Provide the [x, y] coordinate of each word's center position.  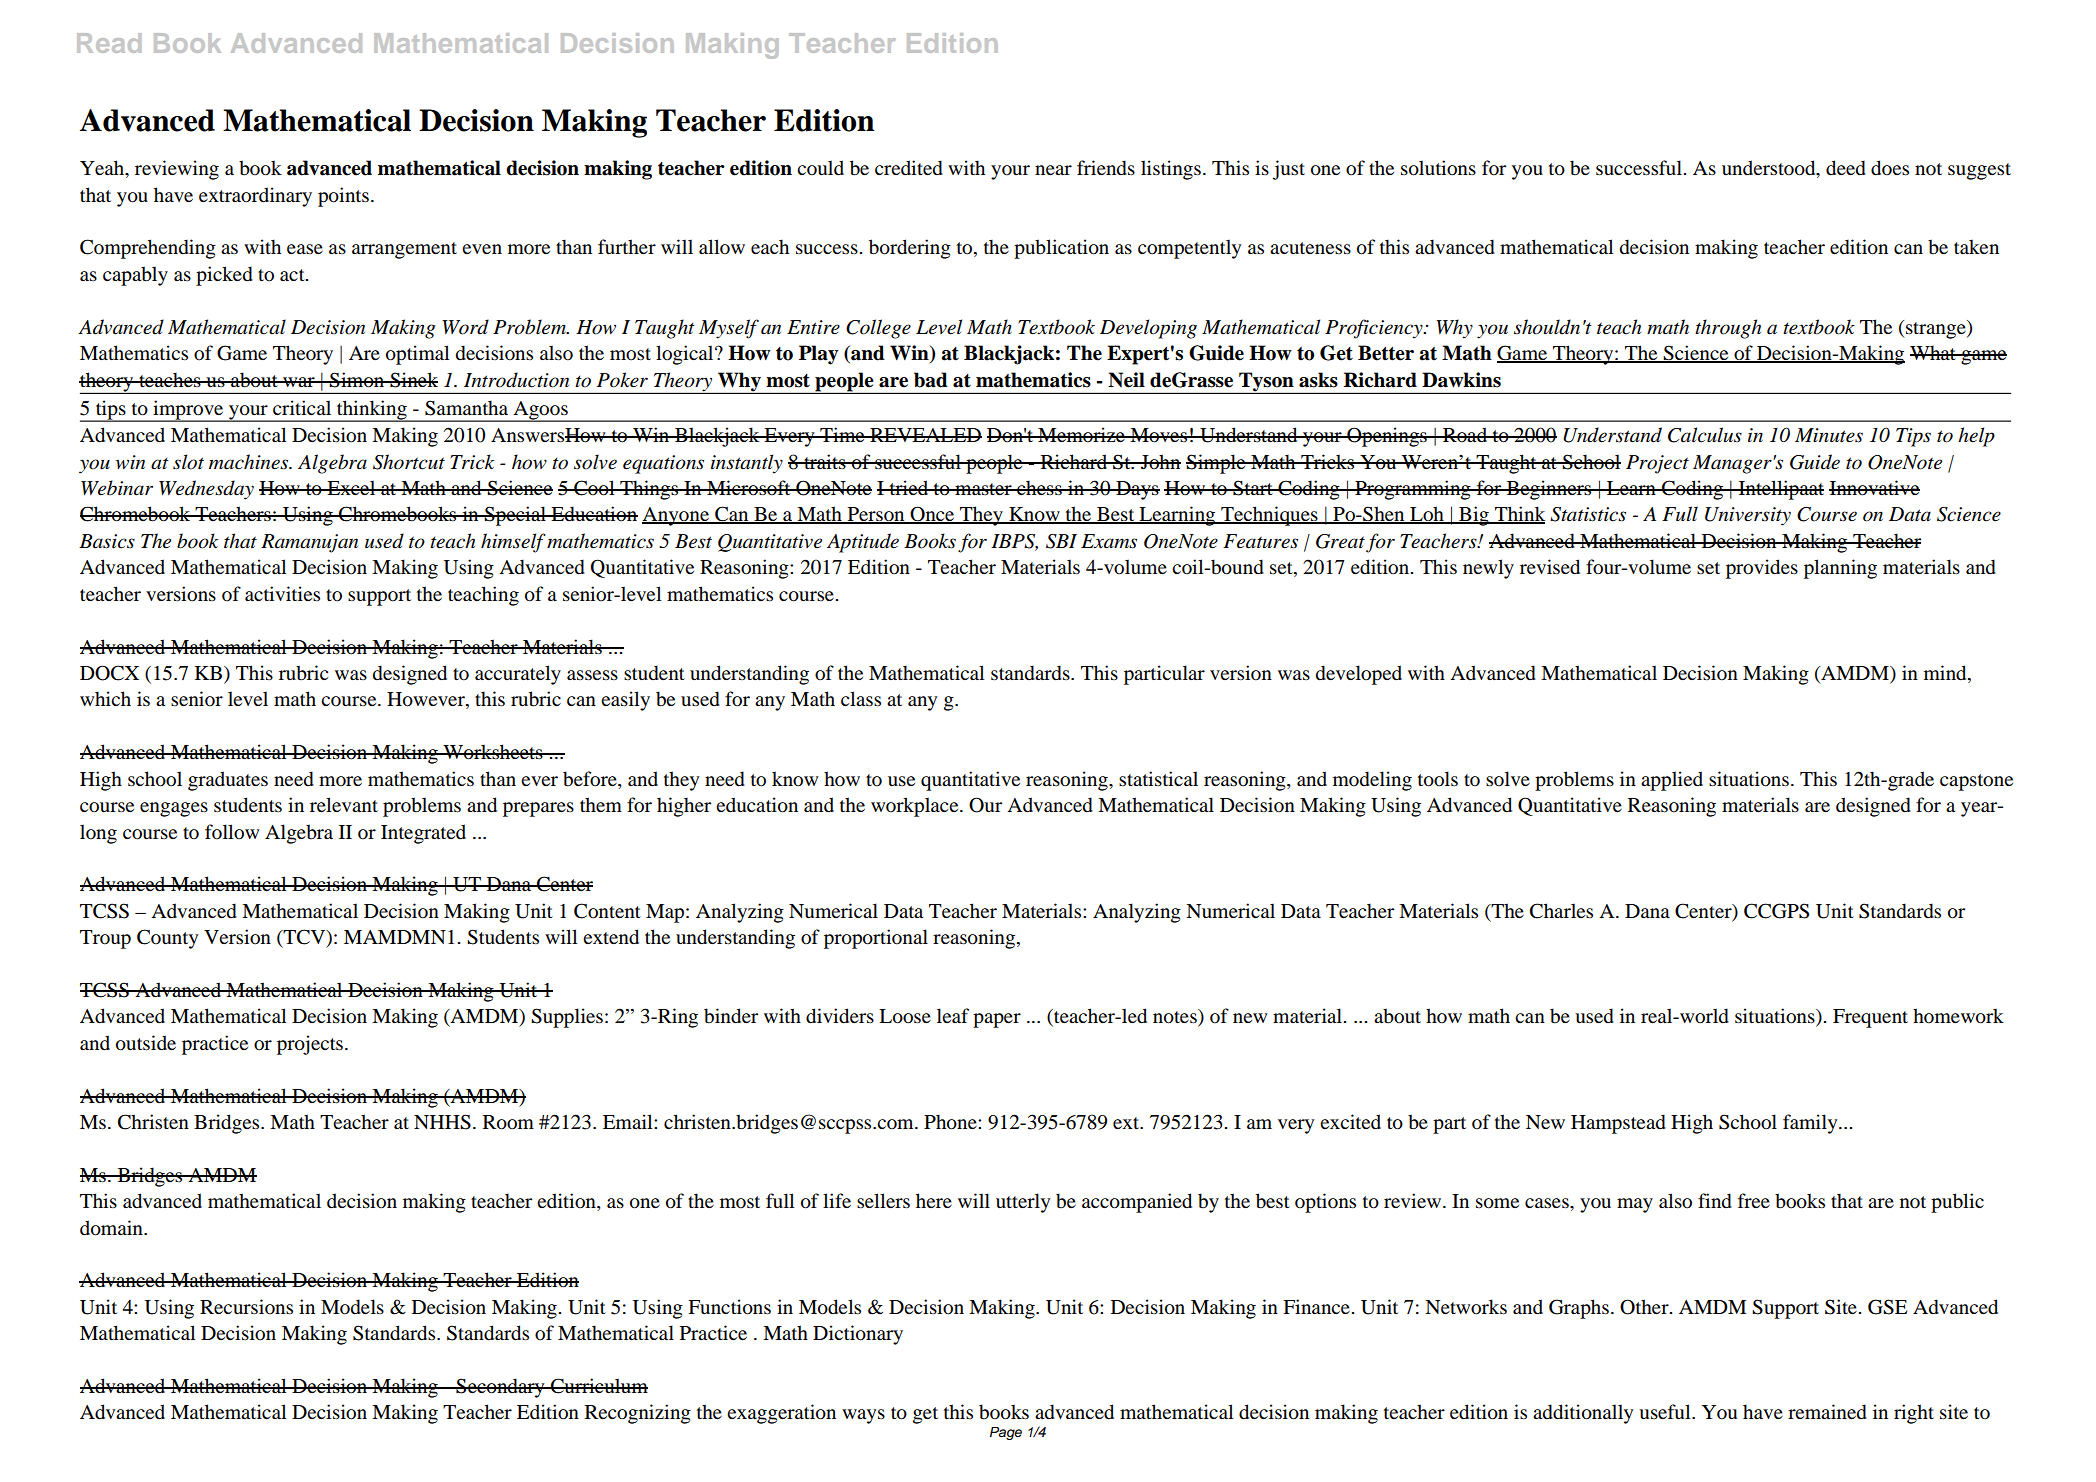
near [1053, 170]
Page [1006, 1433]
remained [1827, 1412]
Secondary [500, 1388]
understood [1770, 169]
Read [109, 43]
